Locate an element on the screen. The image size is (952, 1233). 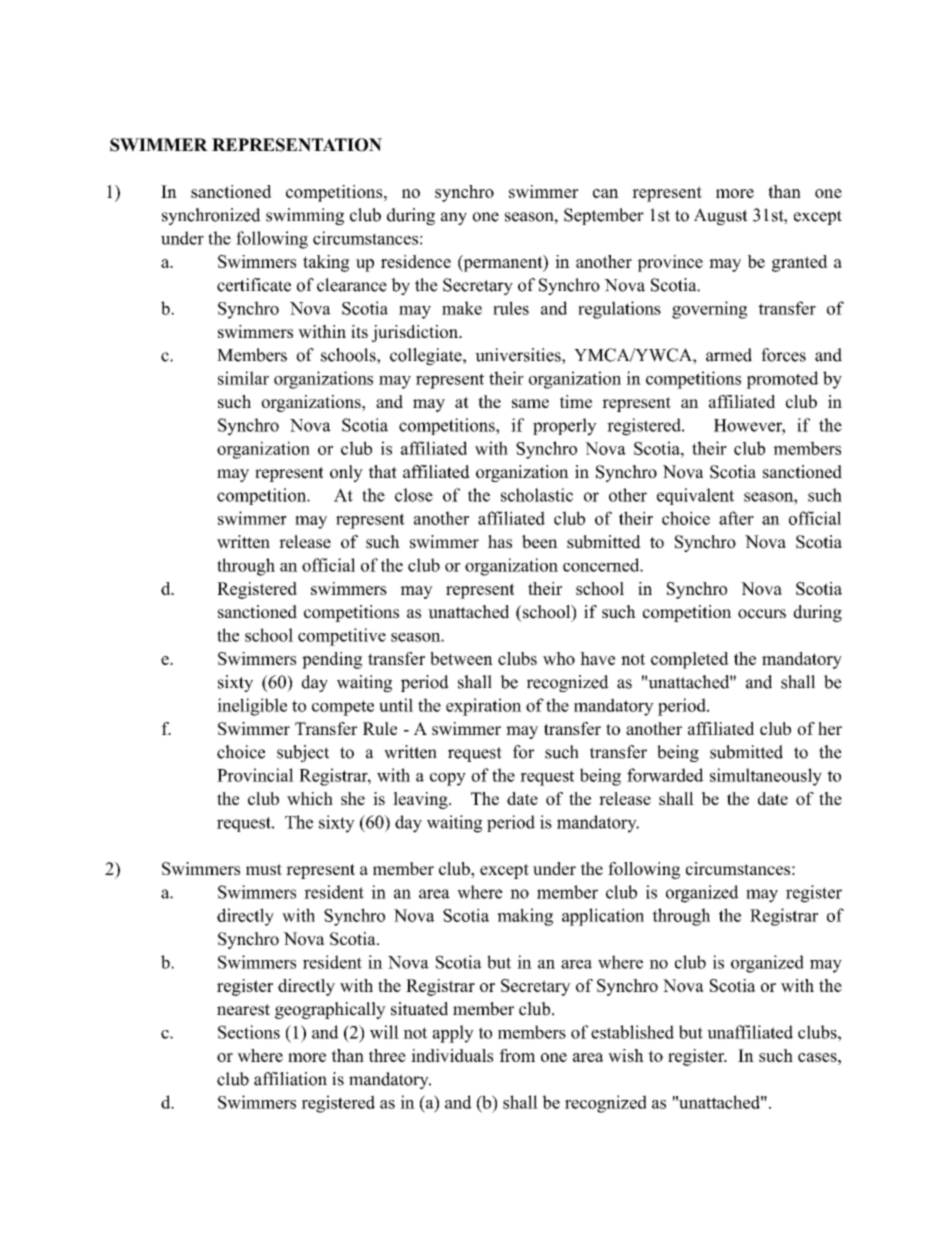
scholastic is located at coordinates (537, 495).
